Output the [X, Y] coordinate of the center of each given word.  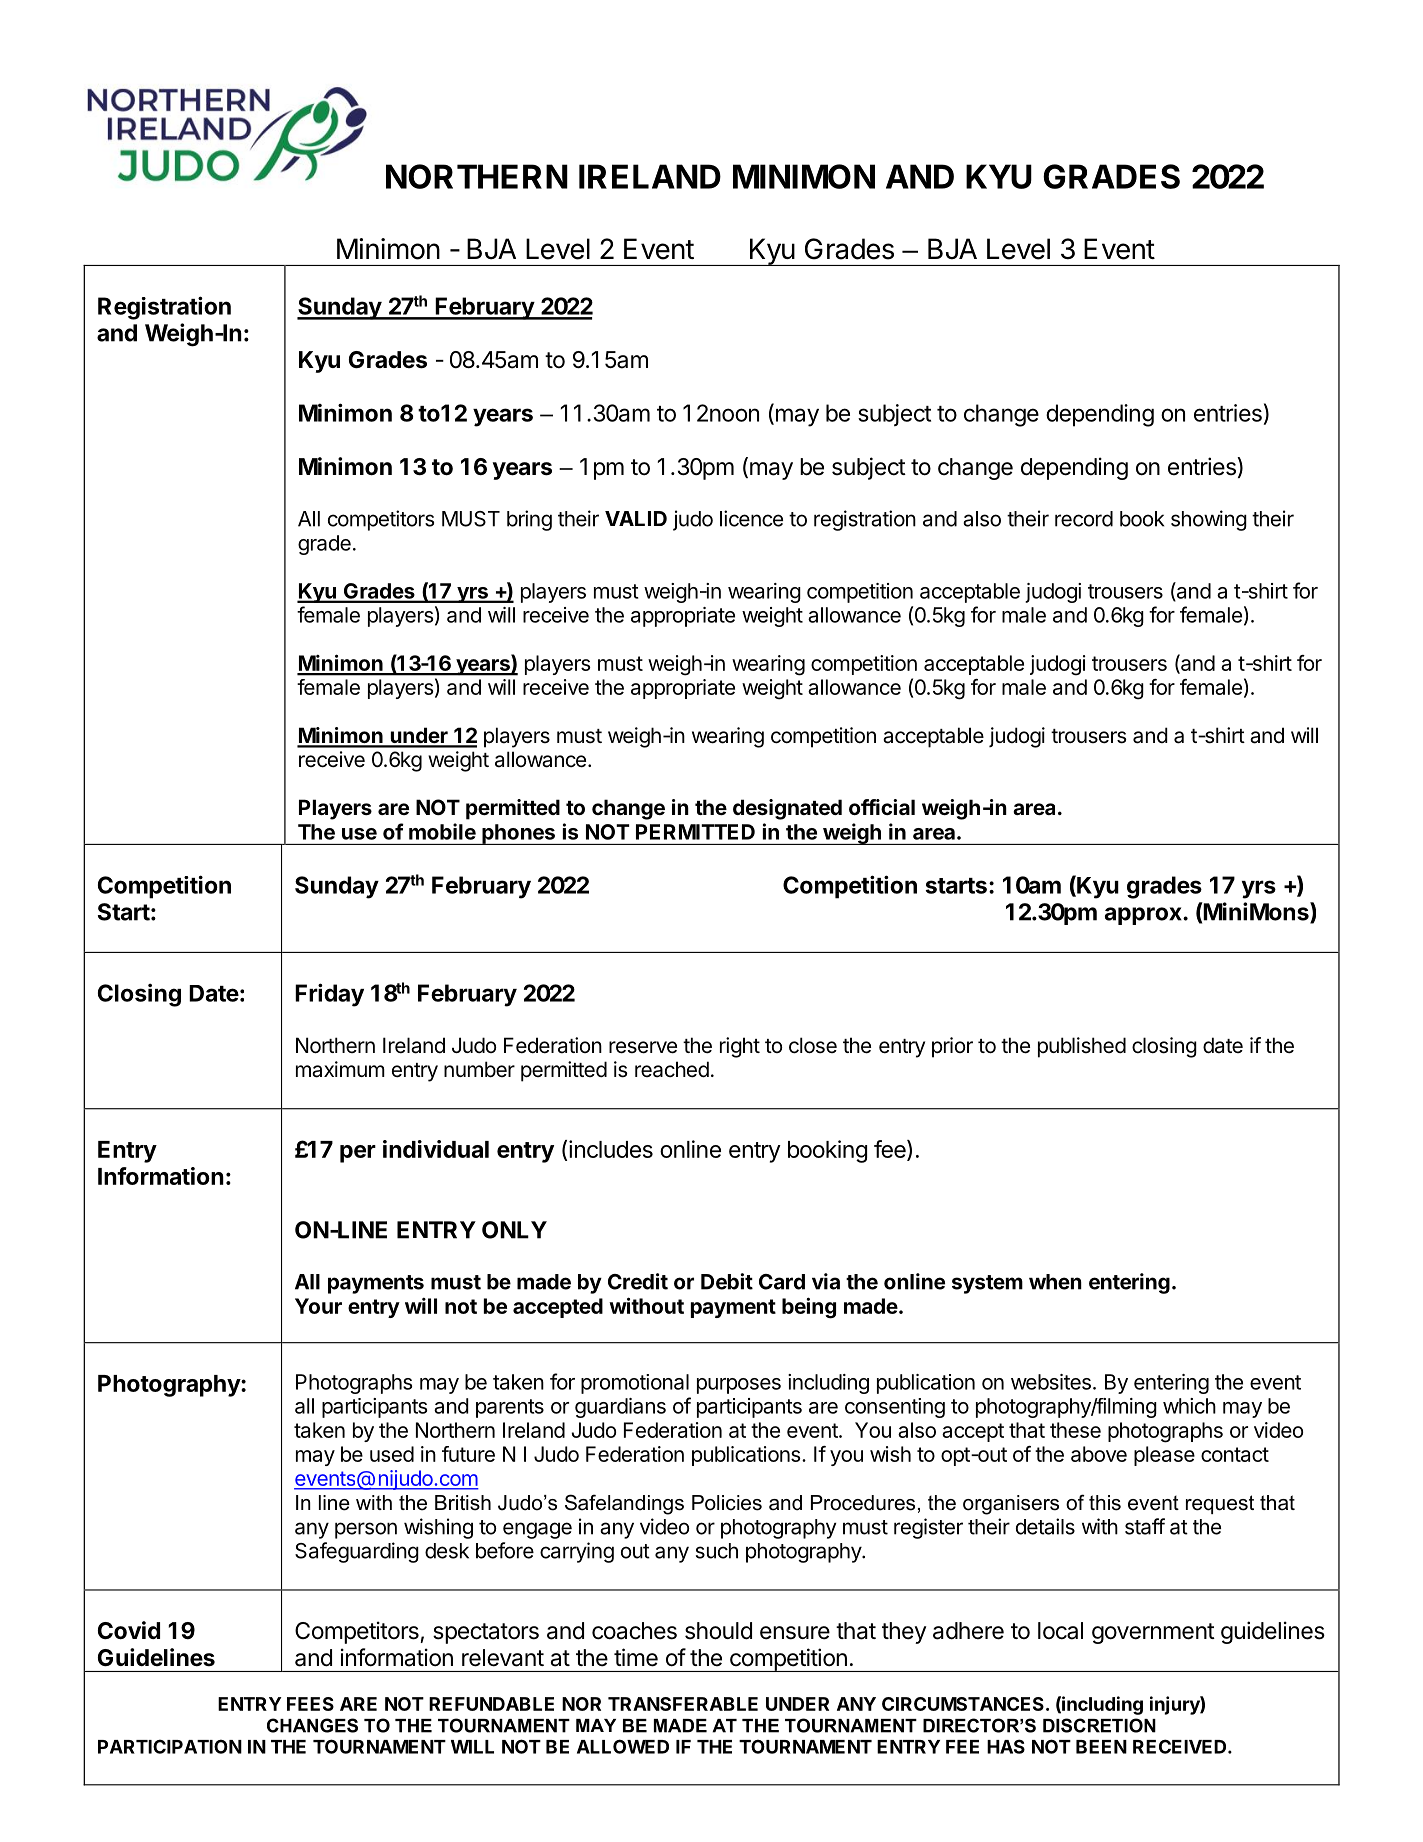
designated [787, 809]
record [1084, 519]
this [1105, 1503]
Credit [638, 1281]
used [392, 1454]
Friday [329, 995]
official [882, 807]
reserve [643, 1047]
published [1082, 1047]
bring [529, 520]
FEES [310, 1704]
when [1055, 1282]
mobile [442, 831]
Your [318, 1306]
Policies [727, 1503]
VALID [636, 518]
